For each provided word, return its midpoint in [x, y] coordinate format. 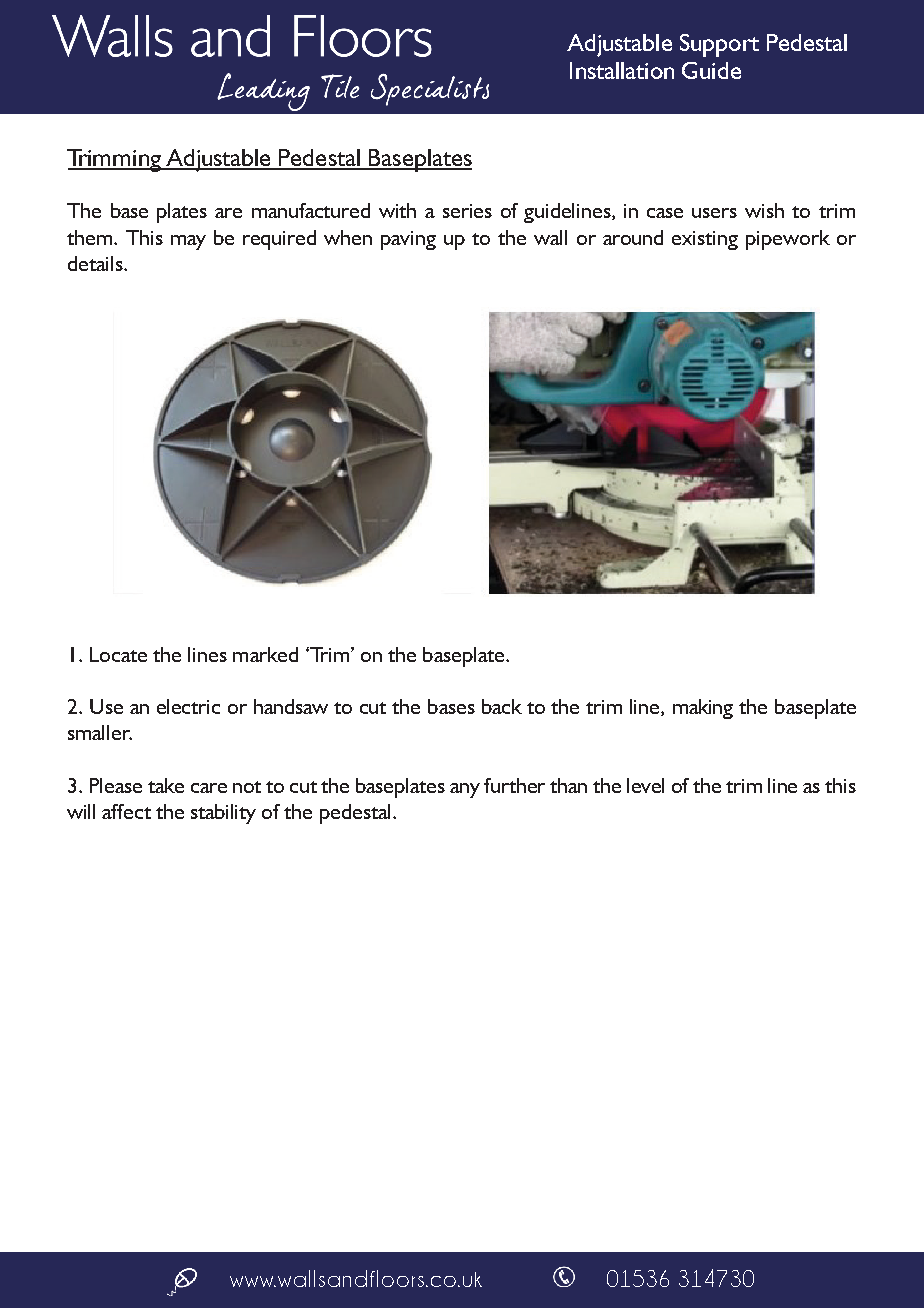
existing [705, 240]
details [96, 263]
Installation [622, 70]
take [166, 785]
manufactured [311, 210]
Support [719, 45]
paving [408, 240]
